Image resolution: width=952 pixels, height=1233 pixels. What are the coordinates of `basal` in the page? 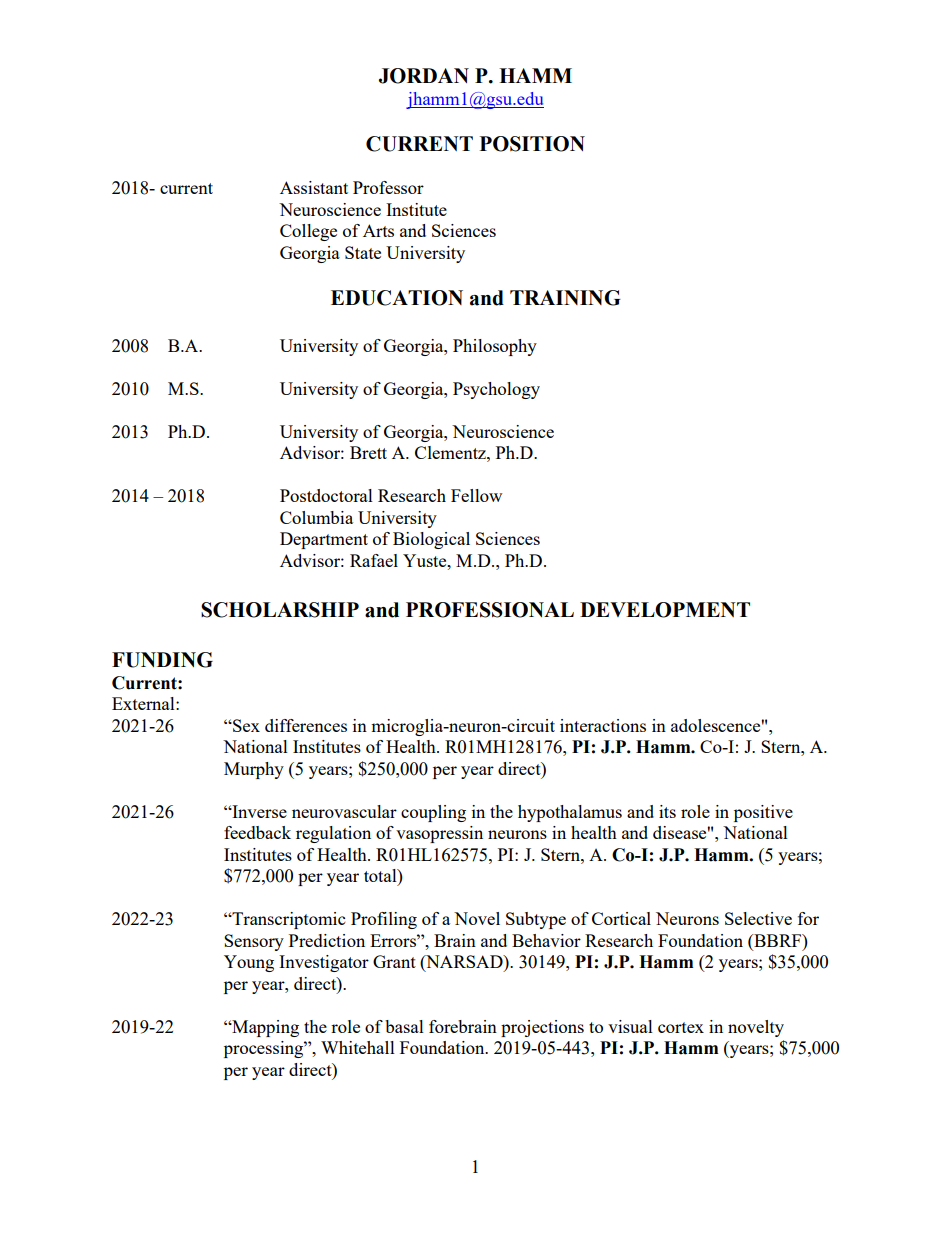 It's located at (404, 1026).
